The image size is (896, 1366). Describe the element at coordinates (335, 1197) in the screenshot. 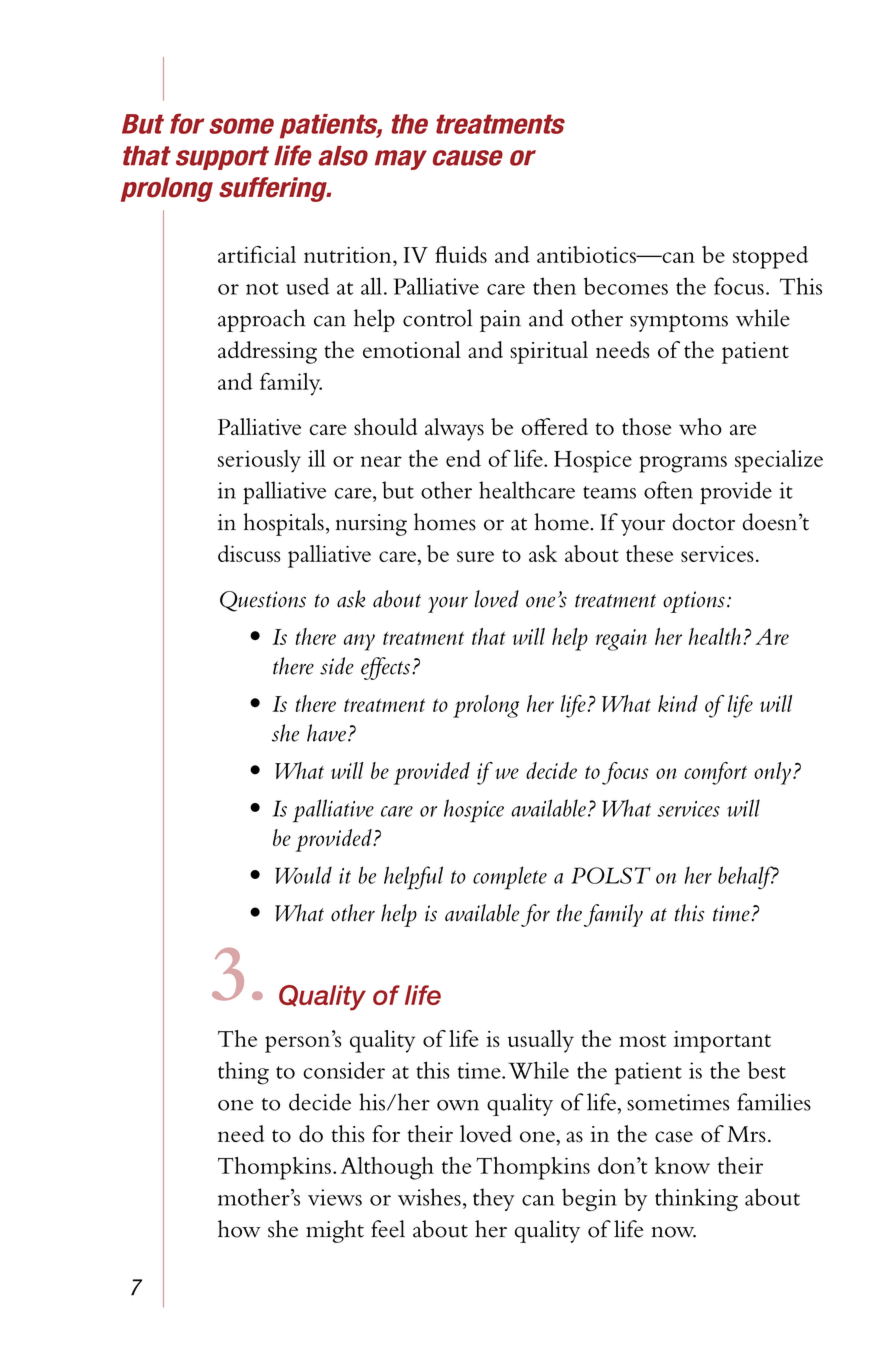

I see `views` at that location.
